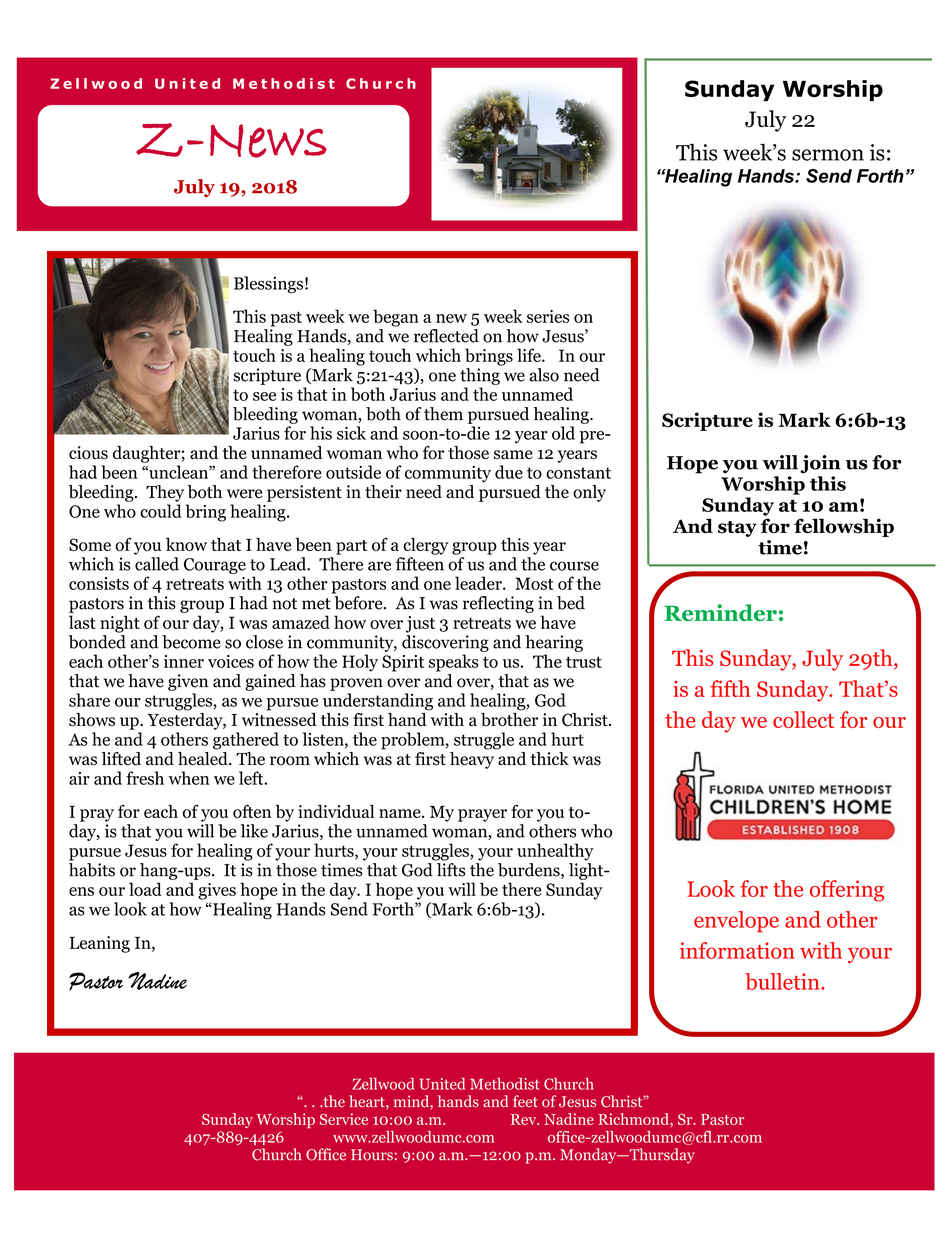  I want to click on bulletin, so click(783, 981).
